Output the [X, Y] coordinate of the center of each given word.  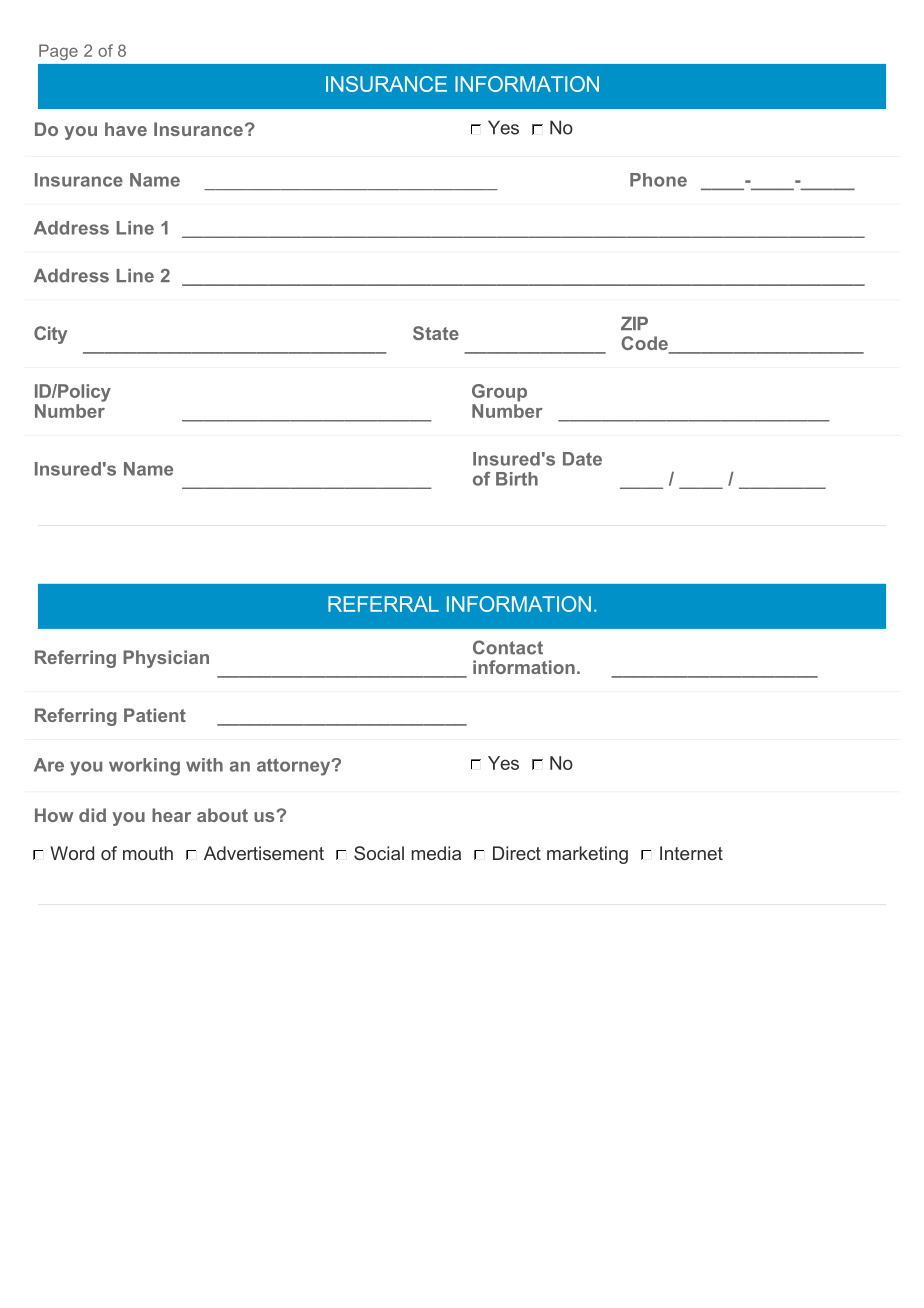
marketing [587, 855]
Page [58, 52]
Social [379, 853]
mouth [148, 853]
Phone [658, 180]
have [126, 129]
